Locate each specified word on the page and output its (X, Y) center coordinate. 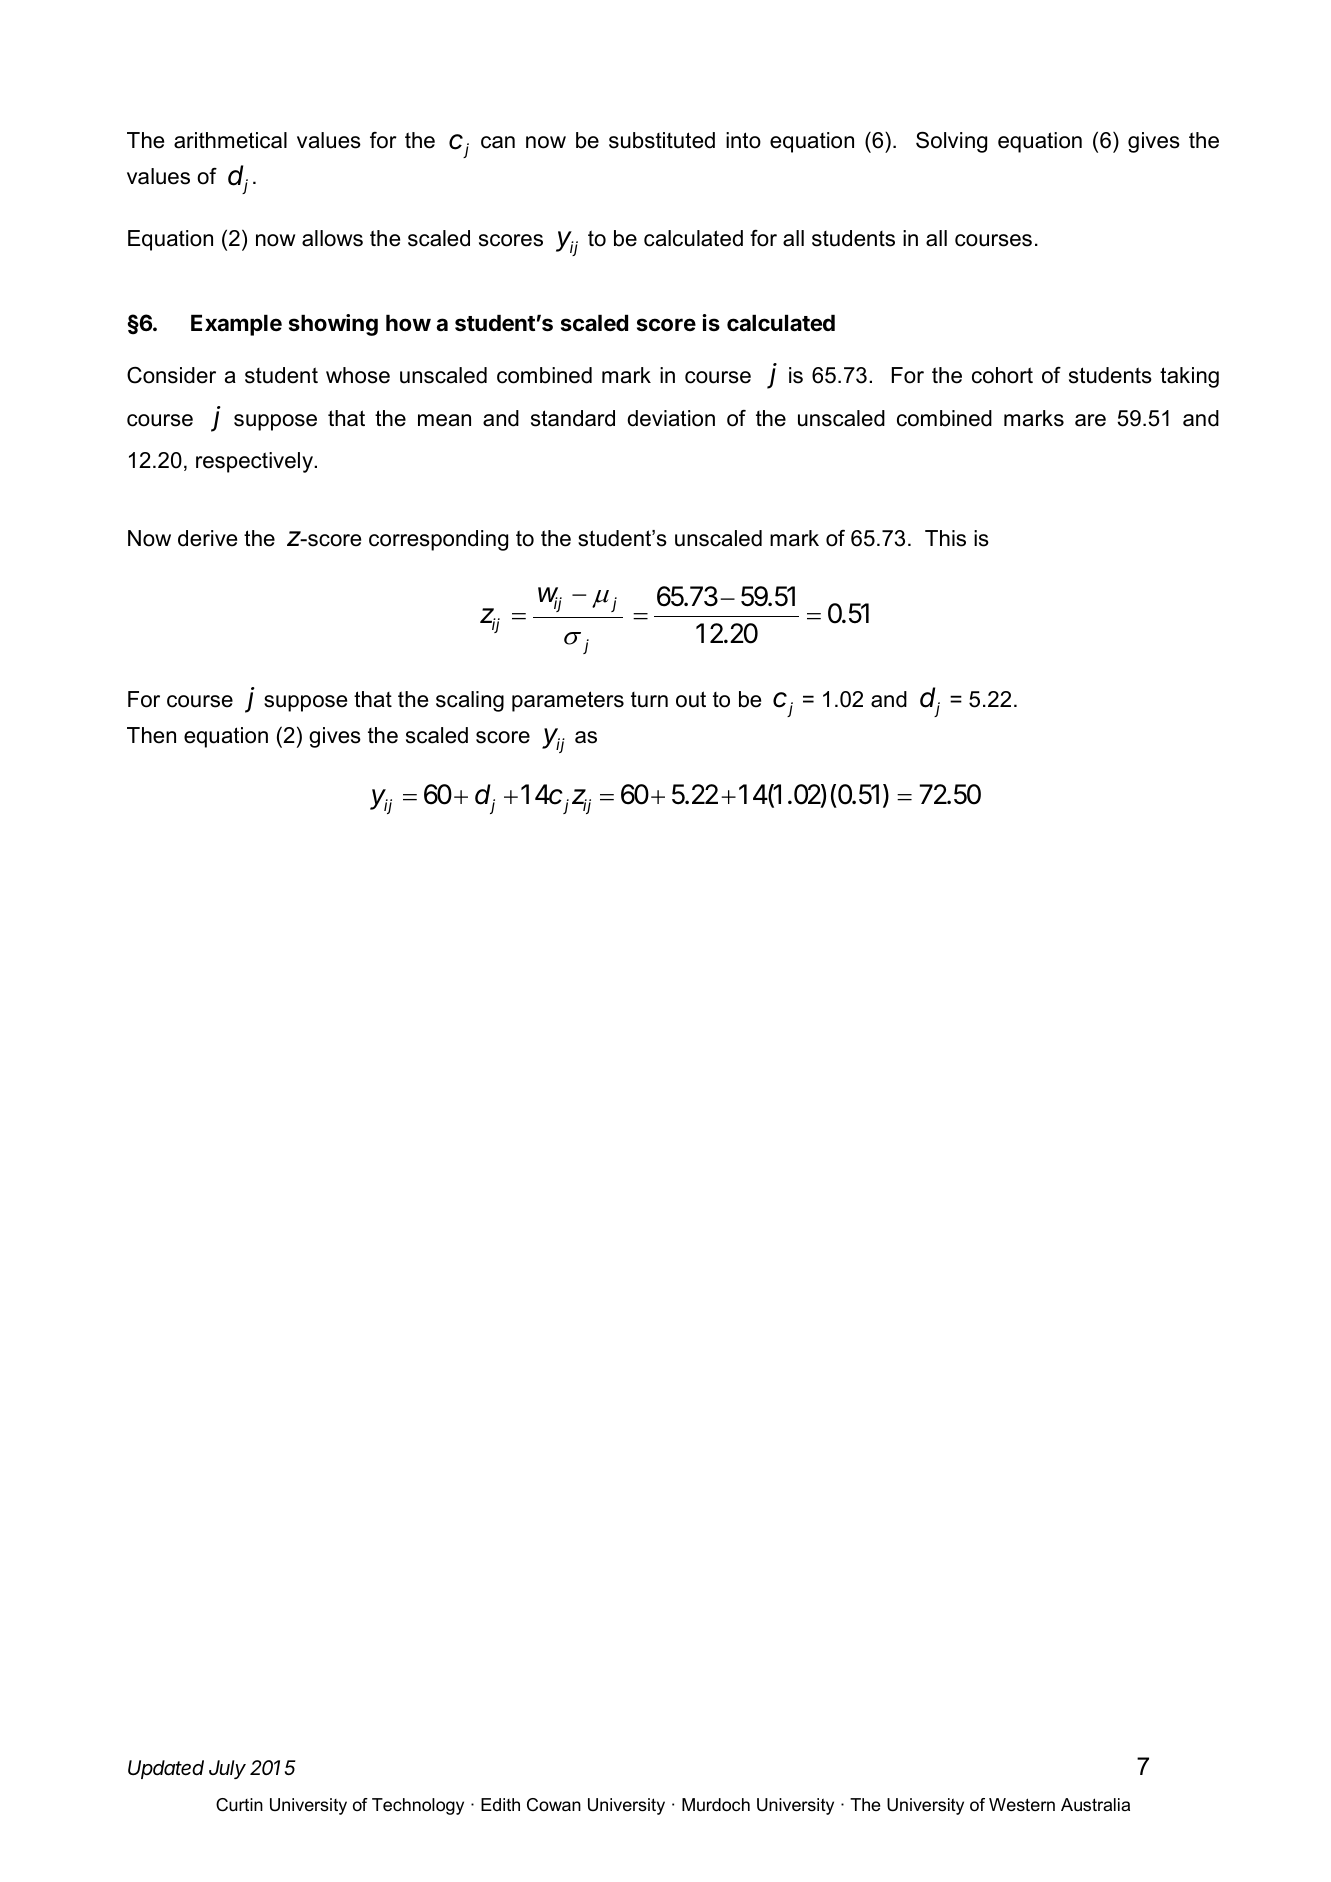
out (691, 699)
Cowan (554, 1805)
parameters (568, 701)
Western (1022, 1804)
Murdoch (716, 1805)
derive (207, 538)
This (945, 538)
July (227, 1769)
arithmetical (230, 140)
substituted (662, 140)
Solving (951, 142)
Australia (1095, 1805)
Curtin (239, 1804)
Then (151, 735)
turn (649, 700)
